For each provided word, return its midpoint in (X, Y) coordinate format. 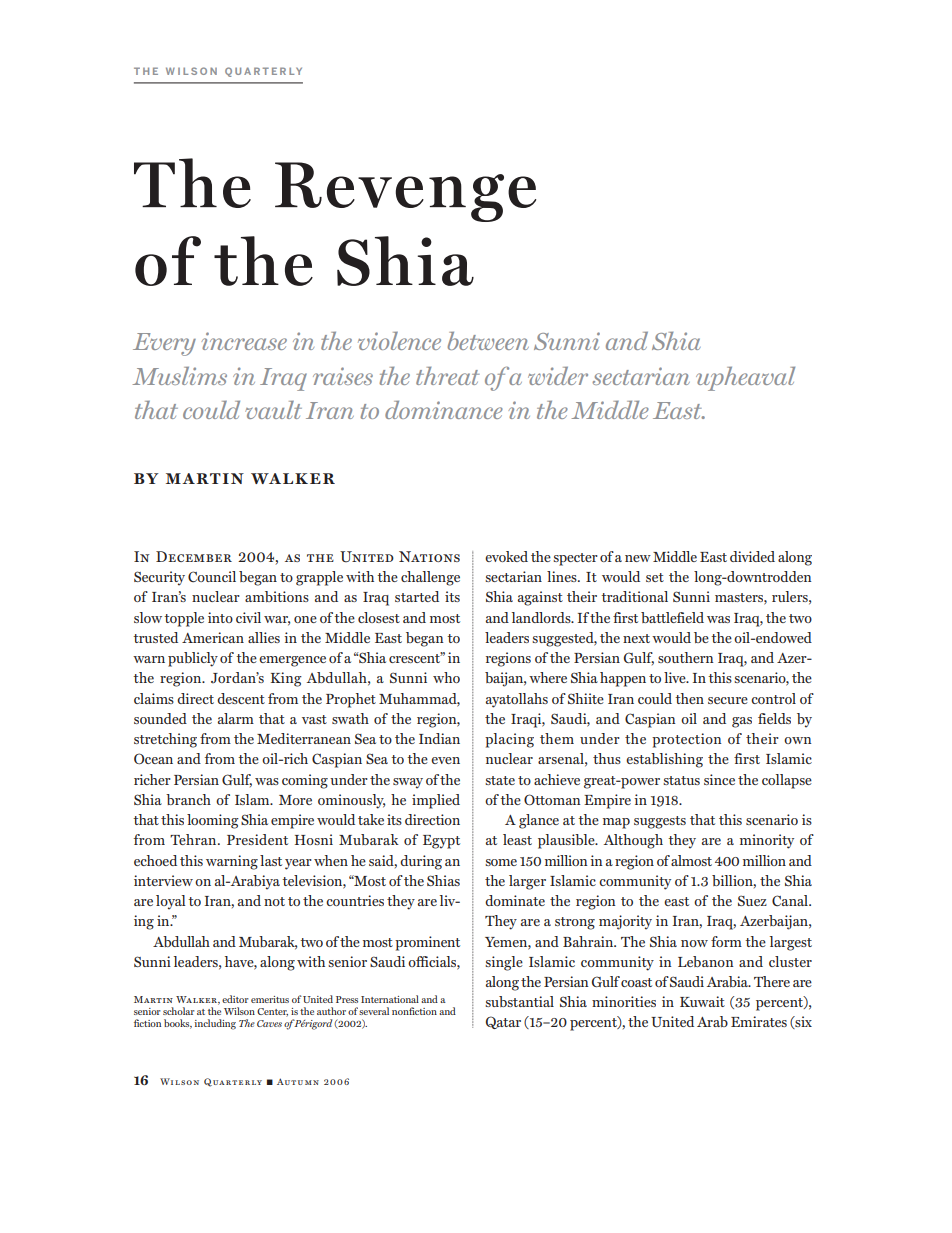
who (446, 677)
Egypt (441, 842)
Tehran (194, 839)
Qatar (503, 1022)
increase (244, 341)
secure (728, 700)
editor (235, 999)
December (194, 556)
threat (448, 375)
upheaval (745, 378)
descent (241, 698)
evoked (506, 556)
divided (752, 556)
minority (767, 841)
